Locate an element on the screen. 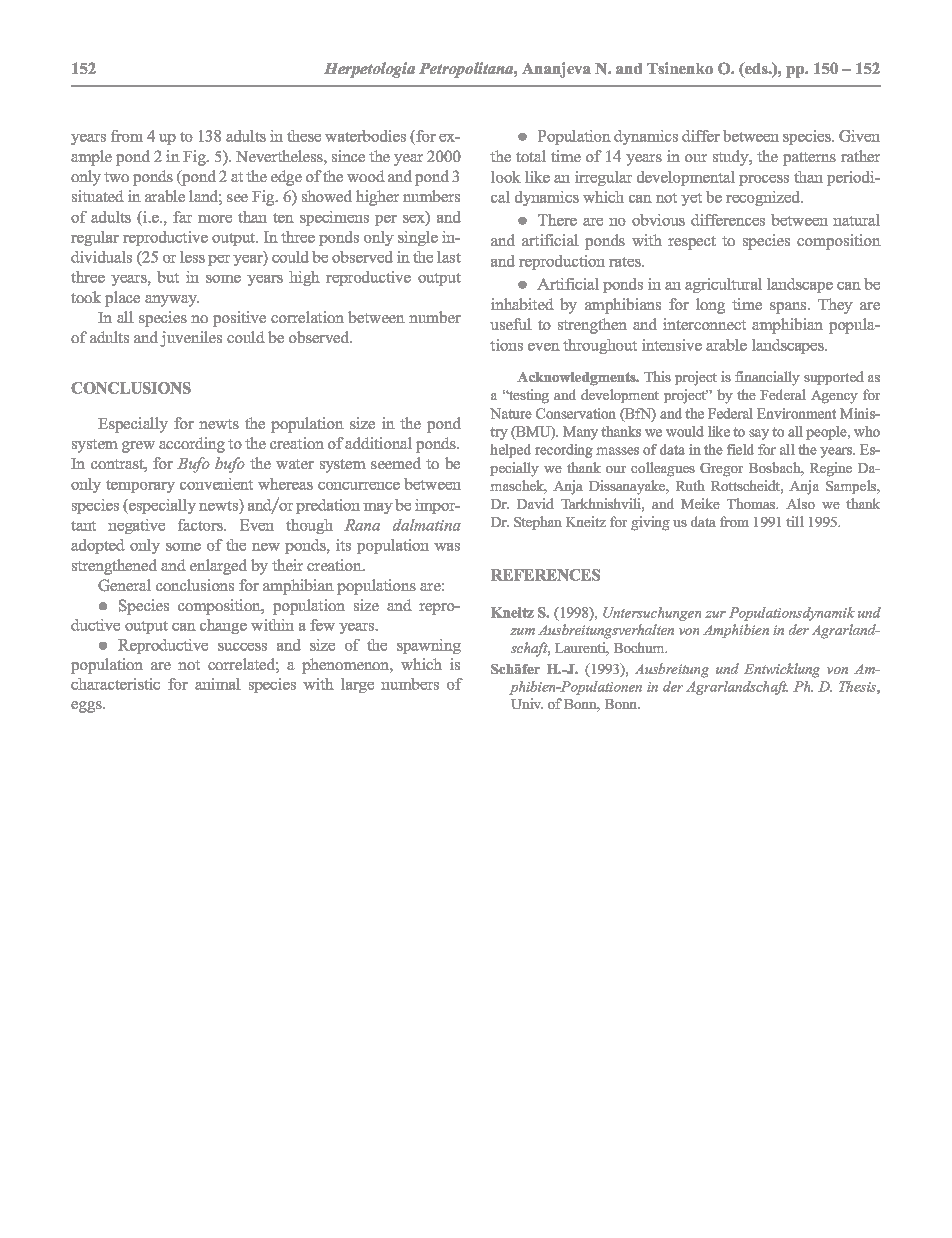  two is located at coordinates (116, 177).
